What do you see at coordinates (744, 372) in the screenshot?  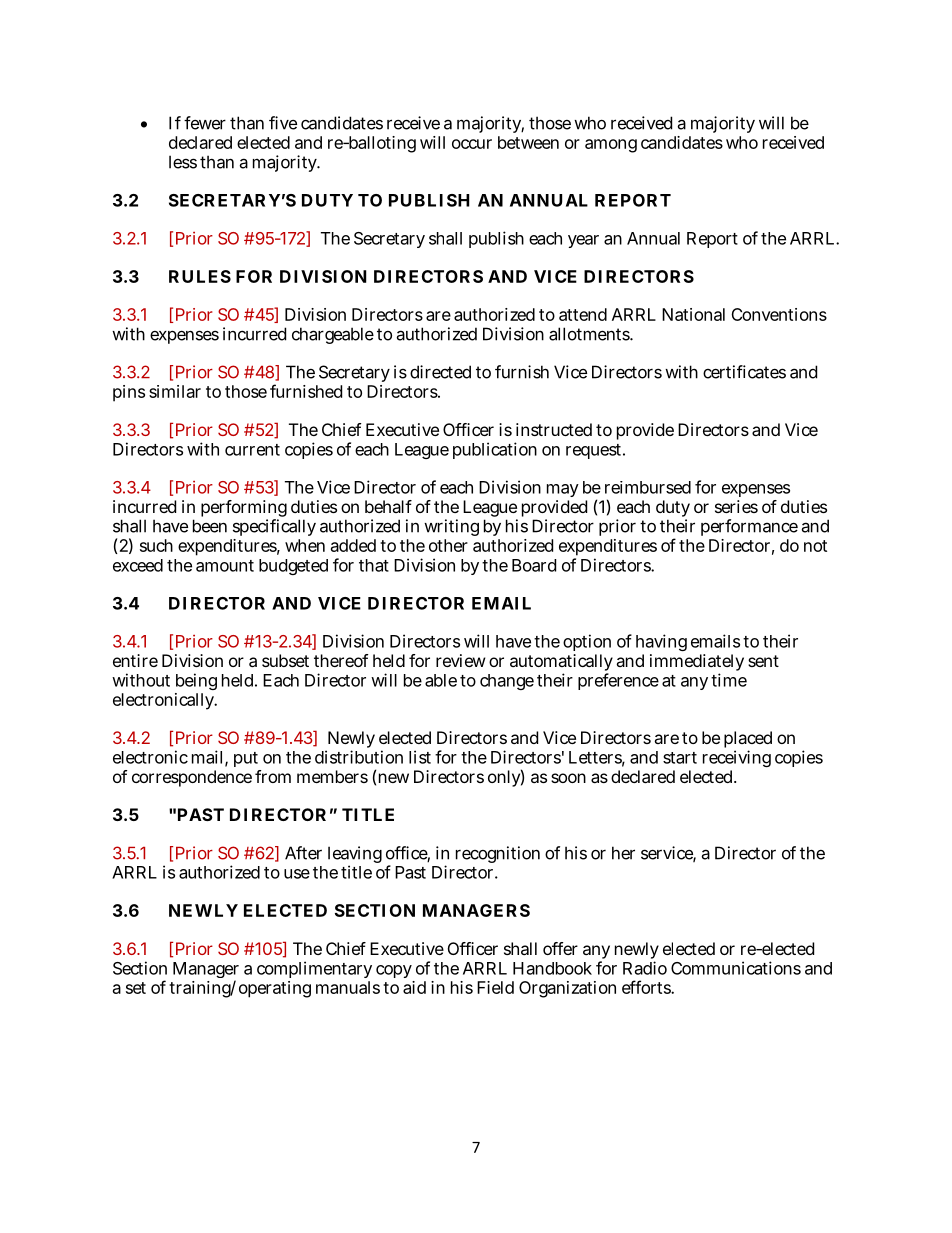 I see `certificates` at bounding box center [744, 372].
